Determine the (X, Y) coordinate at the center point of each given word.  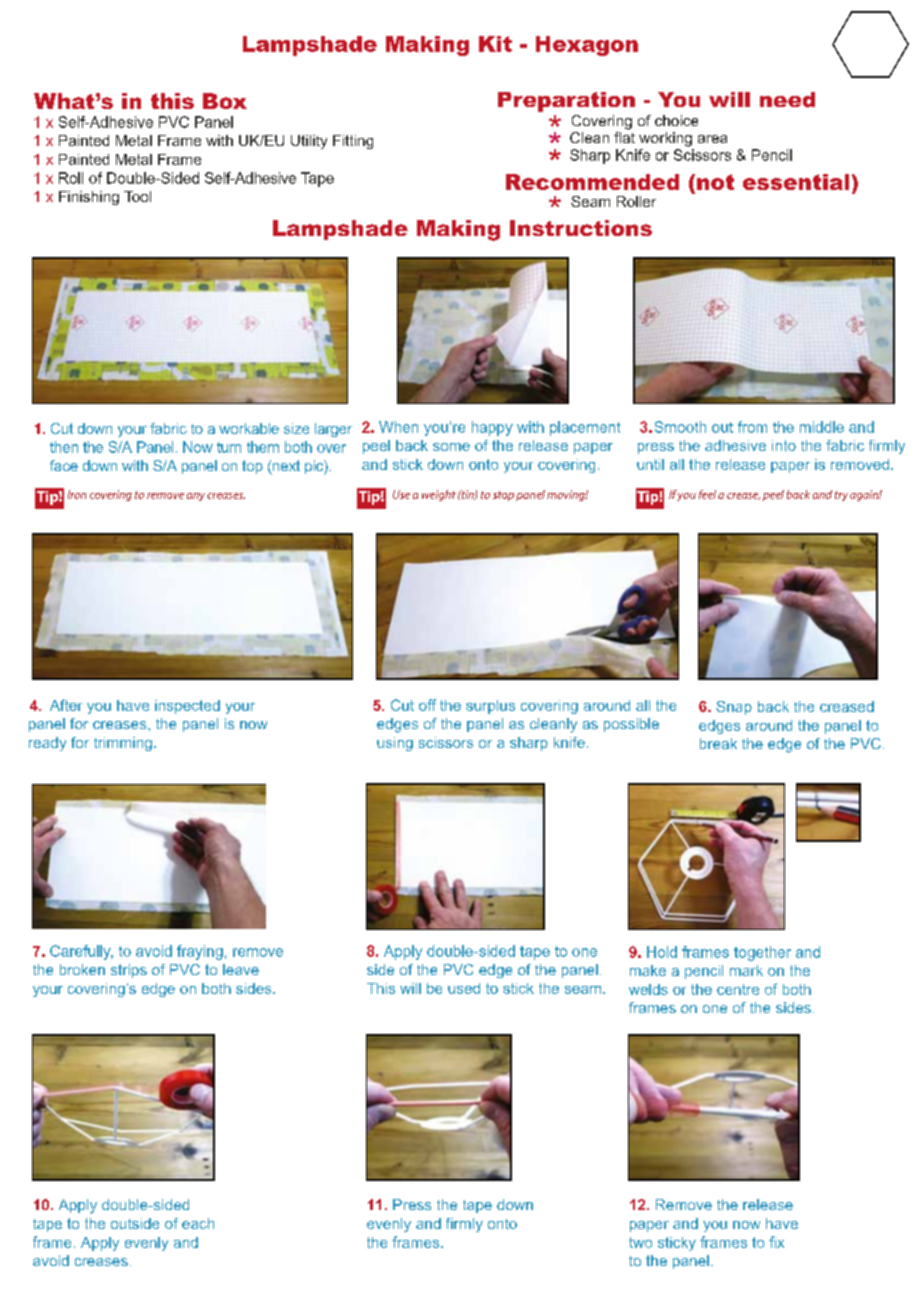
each (198, 1223)
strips (129, 971)
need (787, 100)
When (398, 427)
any (196, 497)
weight (439, 495)
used (464, 988)
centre (738, 989)
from (752, 427)
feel (707, 494)
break (718, 743)
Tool (137, 196)
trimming (123, 744)
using (395, 744)
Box (225, 101)
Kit (495, 44)
